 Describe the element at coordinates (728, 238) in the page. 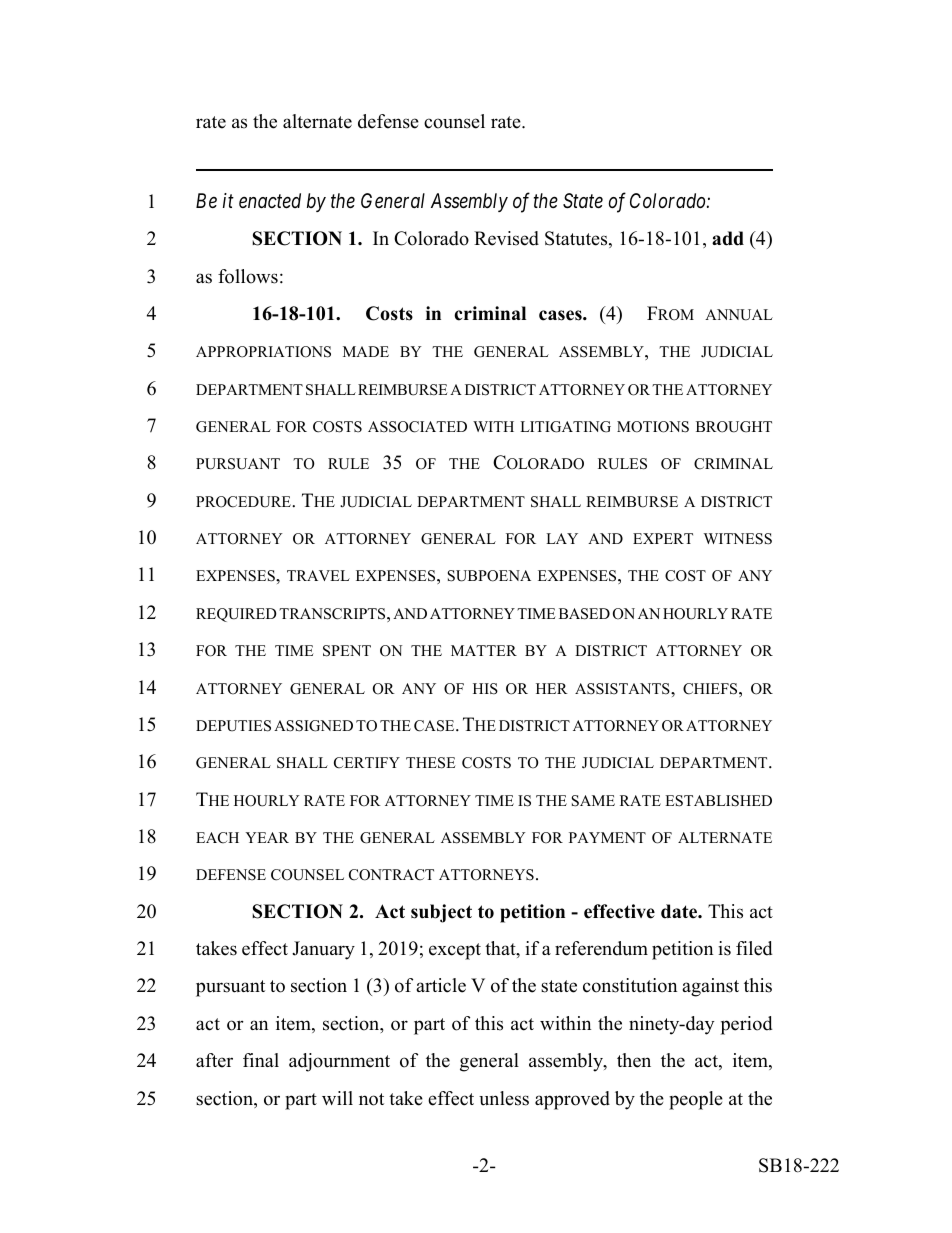

I see `add` at that location.
